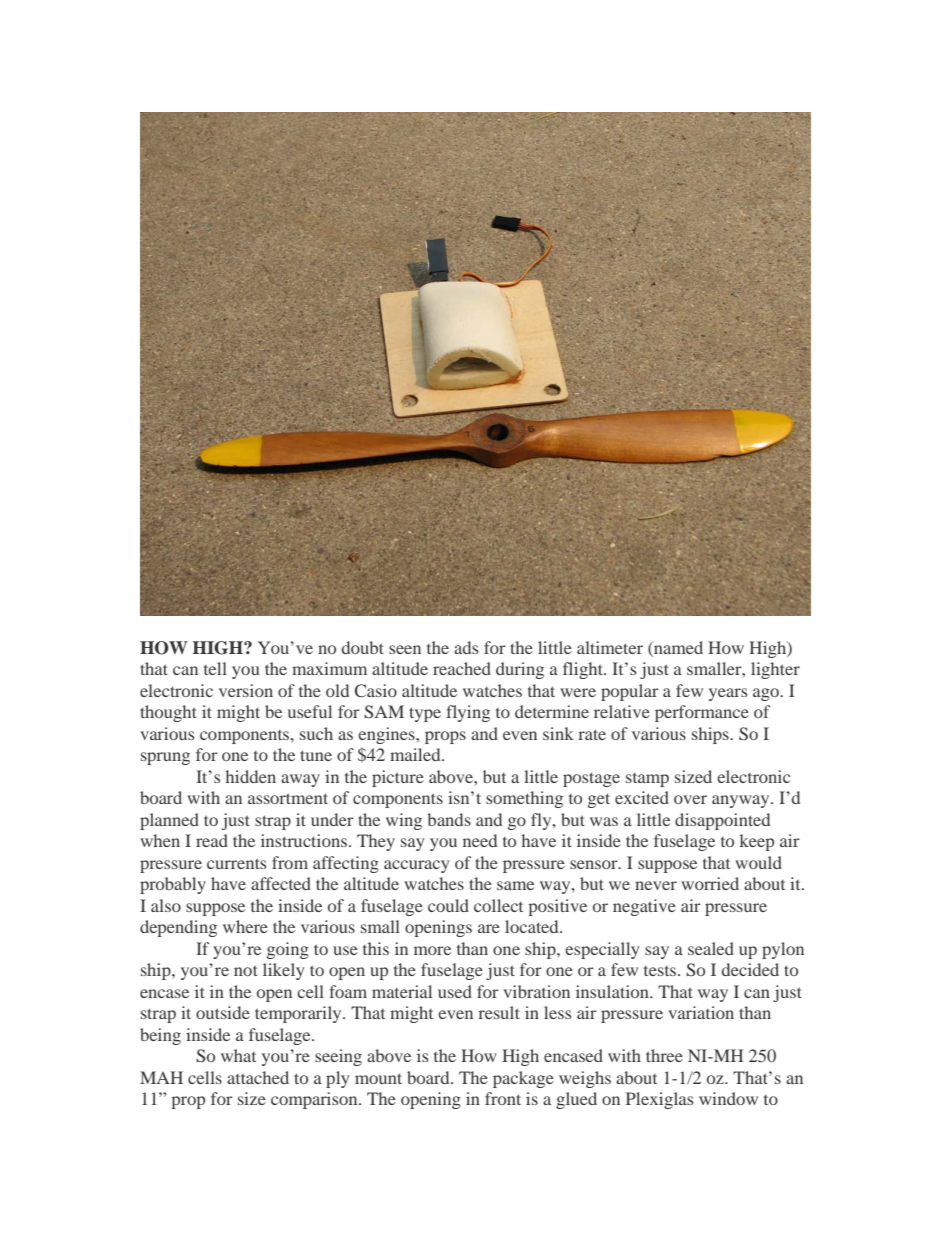  I want to click on stamp, so click(647, 780).
